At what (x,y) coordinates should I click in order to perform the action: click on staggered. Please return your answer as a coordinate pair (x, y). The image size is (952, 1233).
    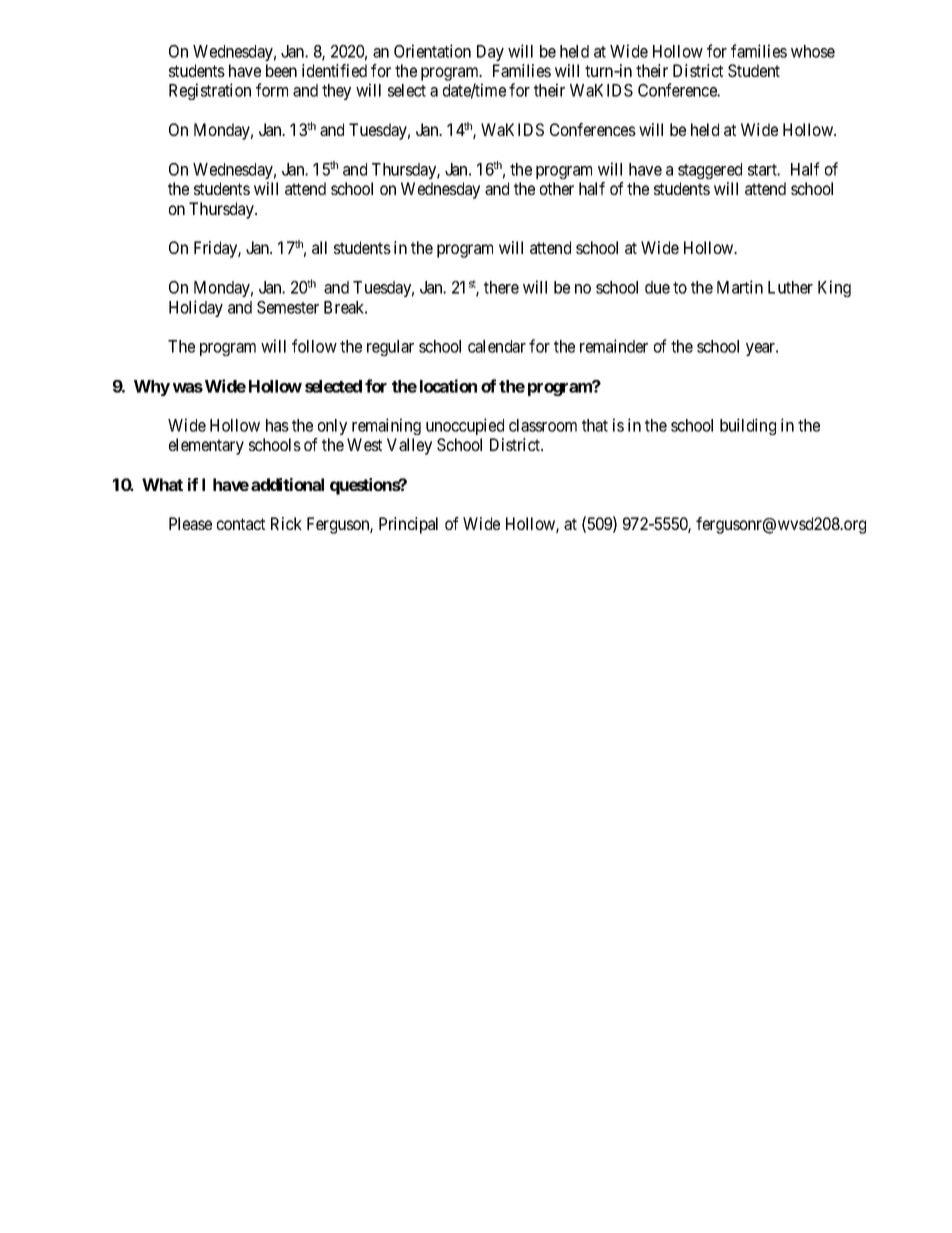
    Looking at the image, I should click on (710, 171).
